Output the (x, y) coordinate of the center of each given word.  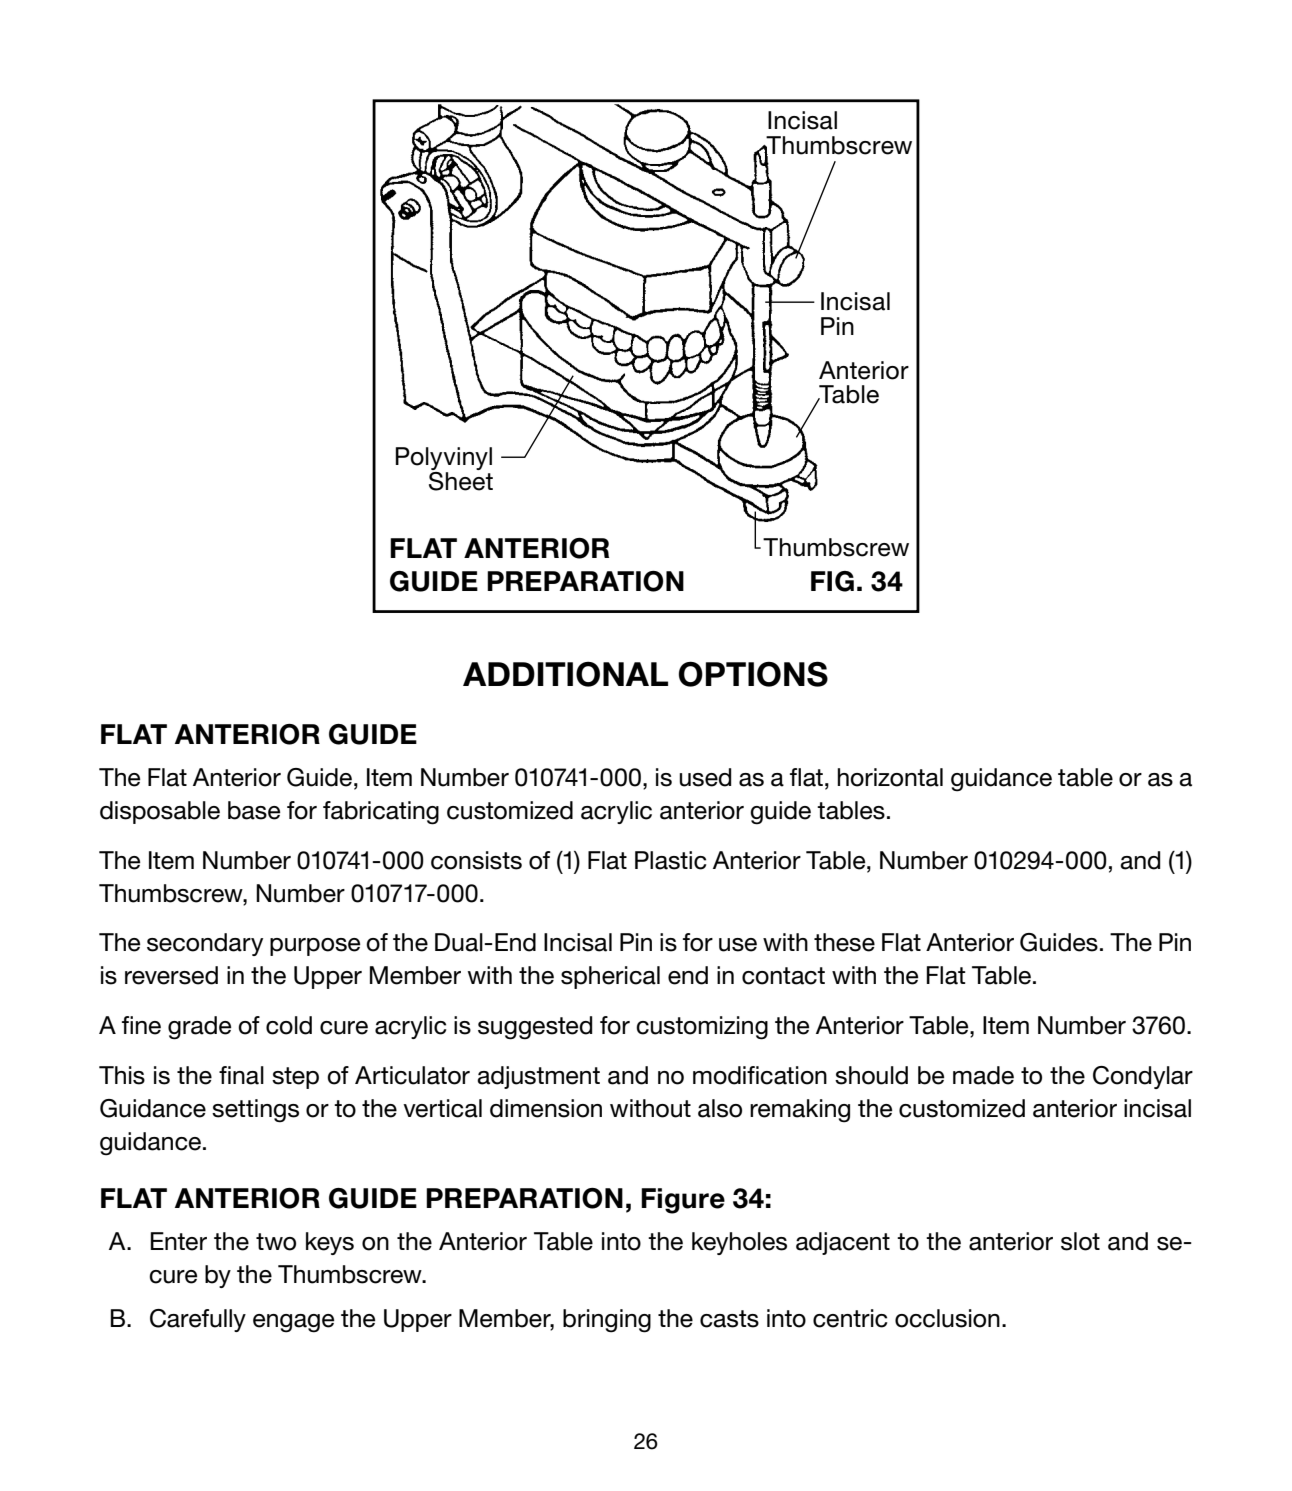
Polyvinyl (444, 460)
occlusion (947, 1318)
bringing (607, 1321)
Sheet (461, 480)
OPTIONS (753, 674)
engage (293, 1323)
